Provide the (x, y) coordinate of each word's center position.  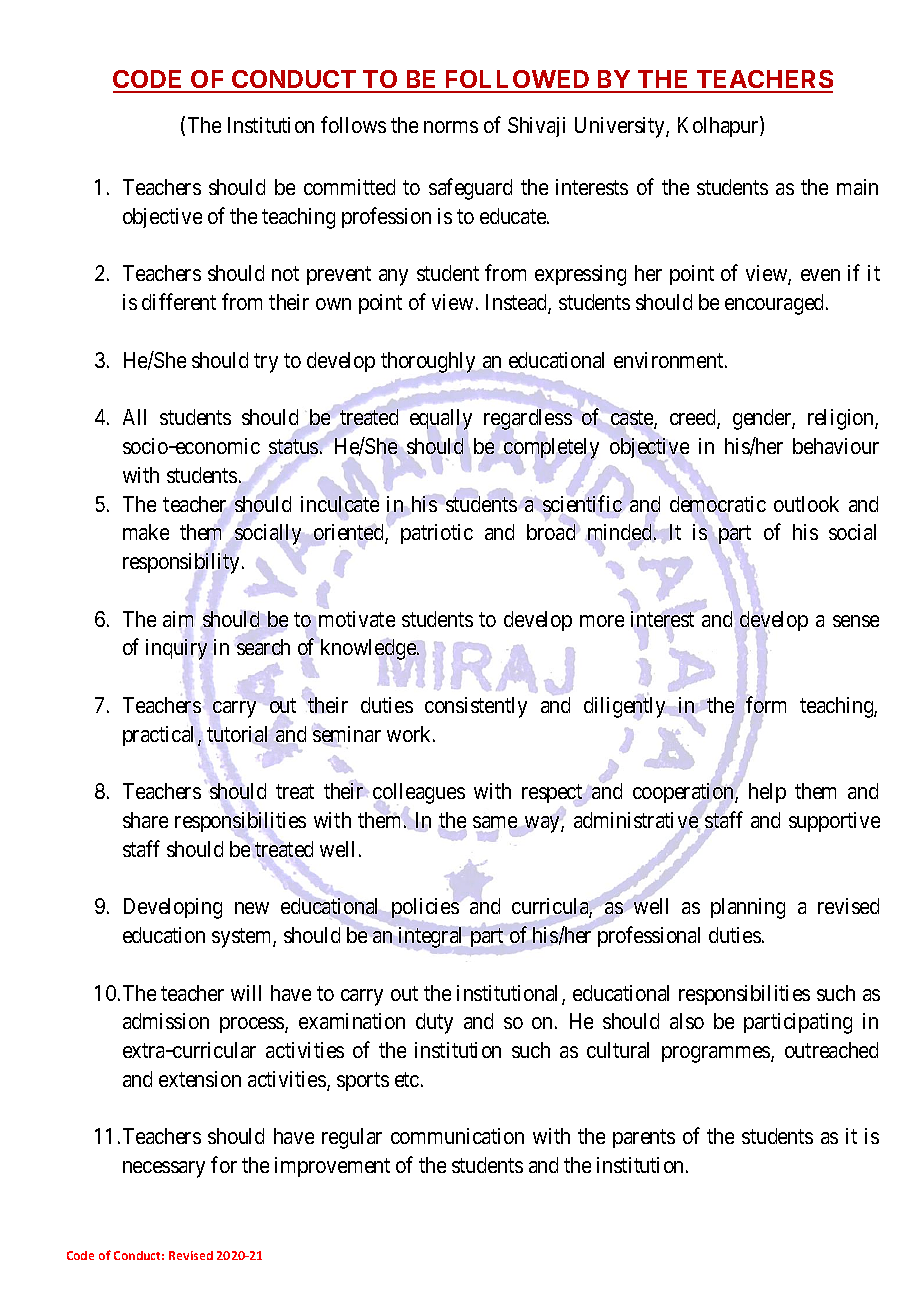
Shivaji (536, 127)
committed (349, 187)
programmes (717, 1054)
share (145, 820)
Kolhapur (719, 126)
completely (551, 448)
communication (457, 1136)
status (293, 446)
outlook (806, 504)
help (767, 793)
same (495, 822)
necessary (164, 1169)
